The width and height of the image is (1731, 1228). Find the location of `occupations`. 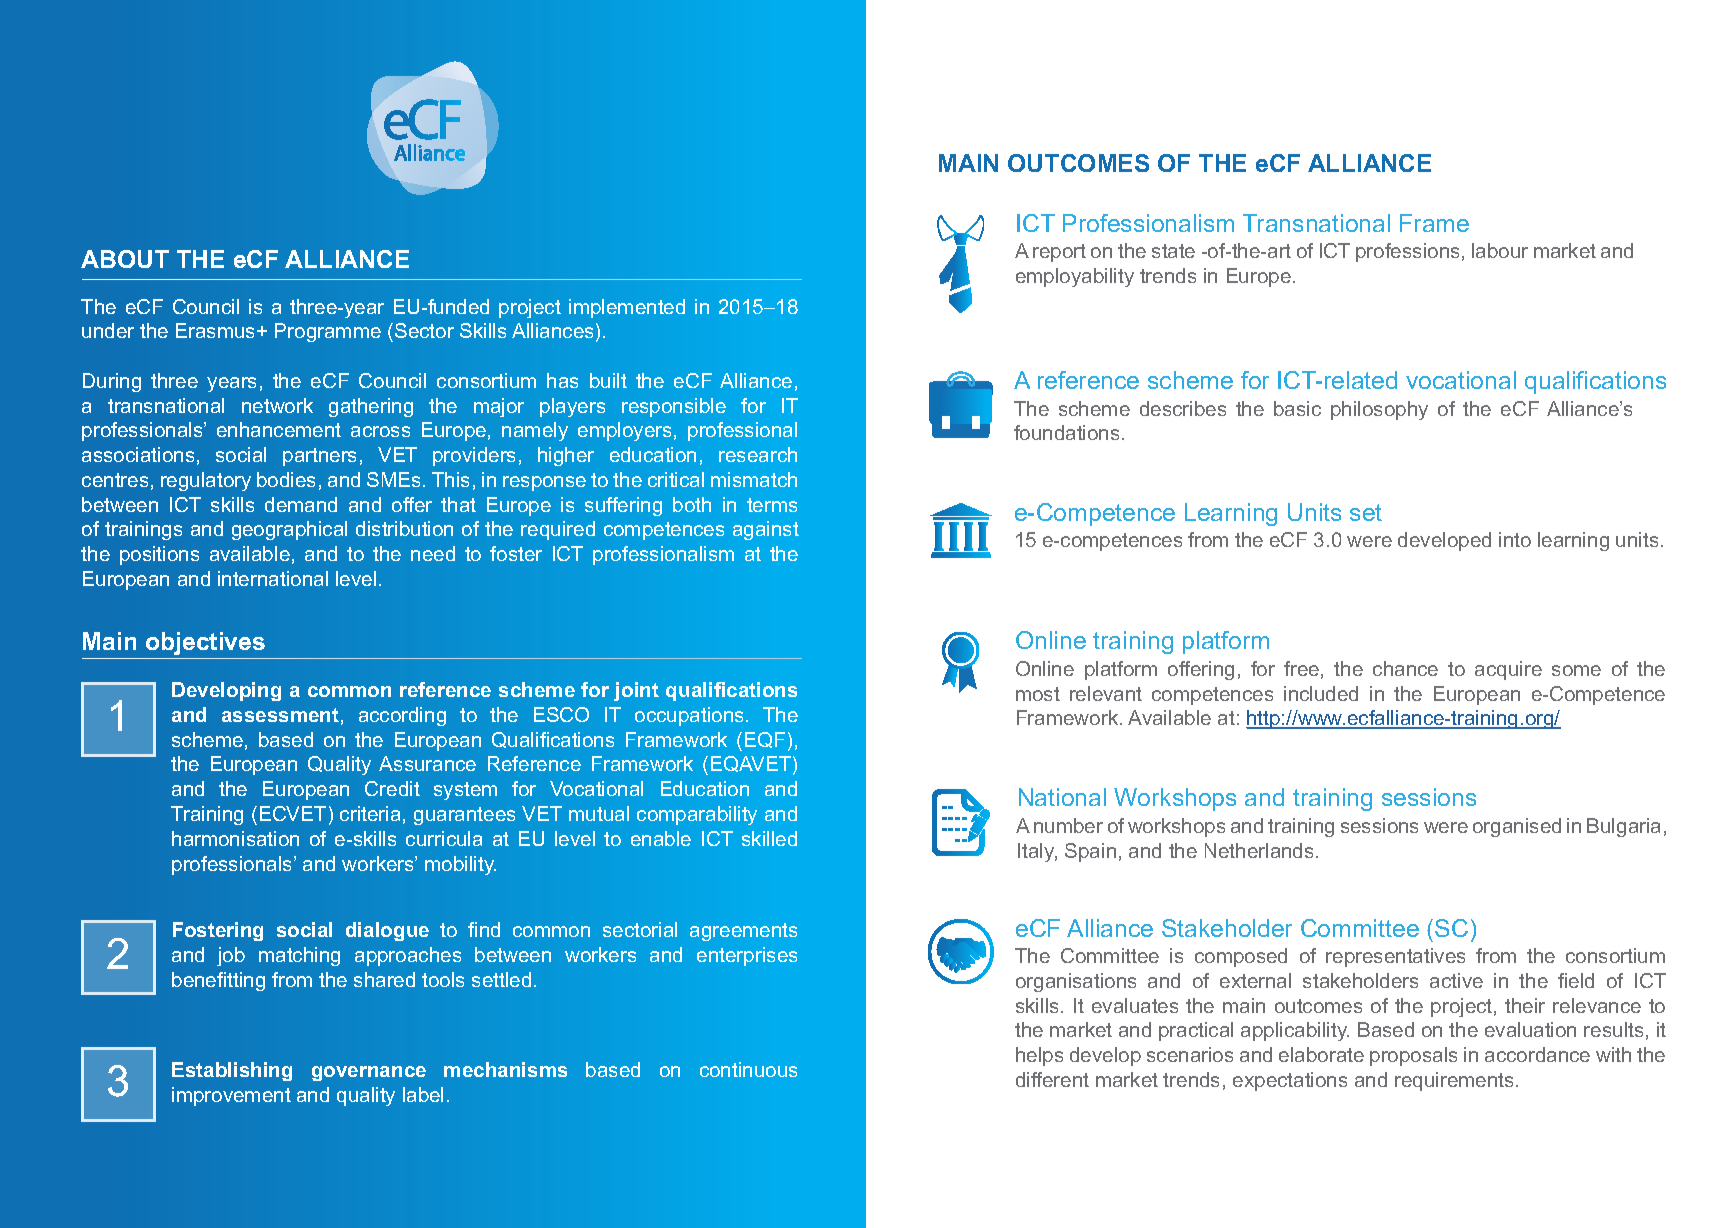

occupations is located at coordinates (691, 716).
